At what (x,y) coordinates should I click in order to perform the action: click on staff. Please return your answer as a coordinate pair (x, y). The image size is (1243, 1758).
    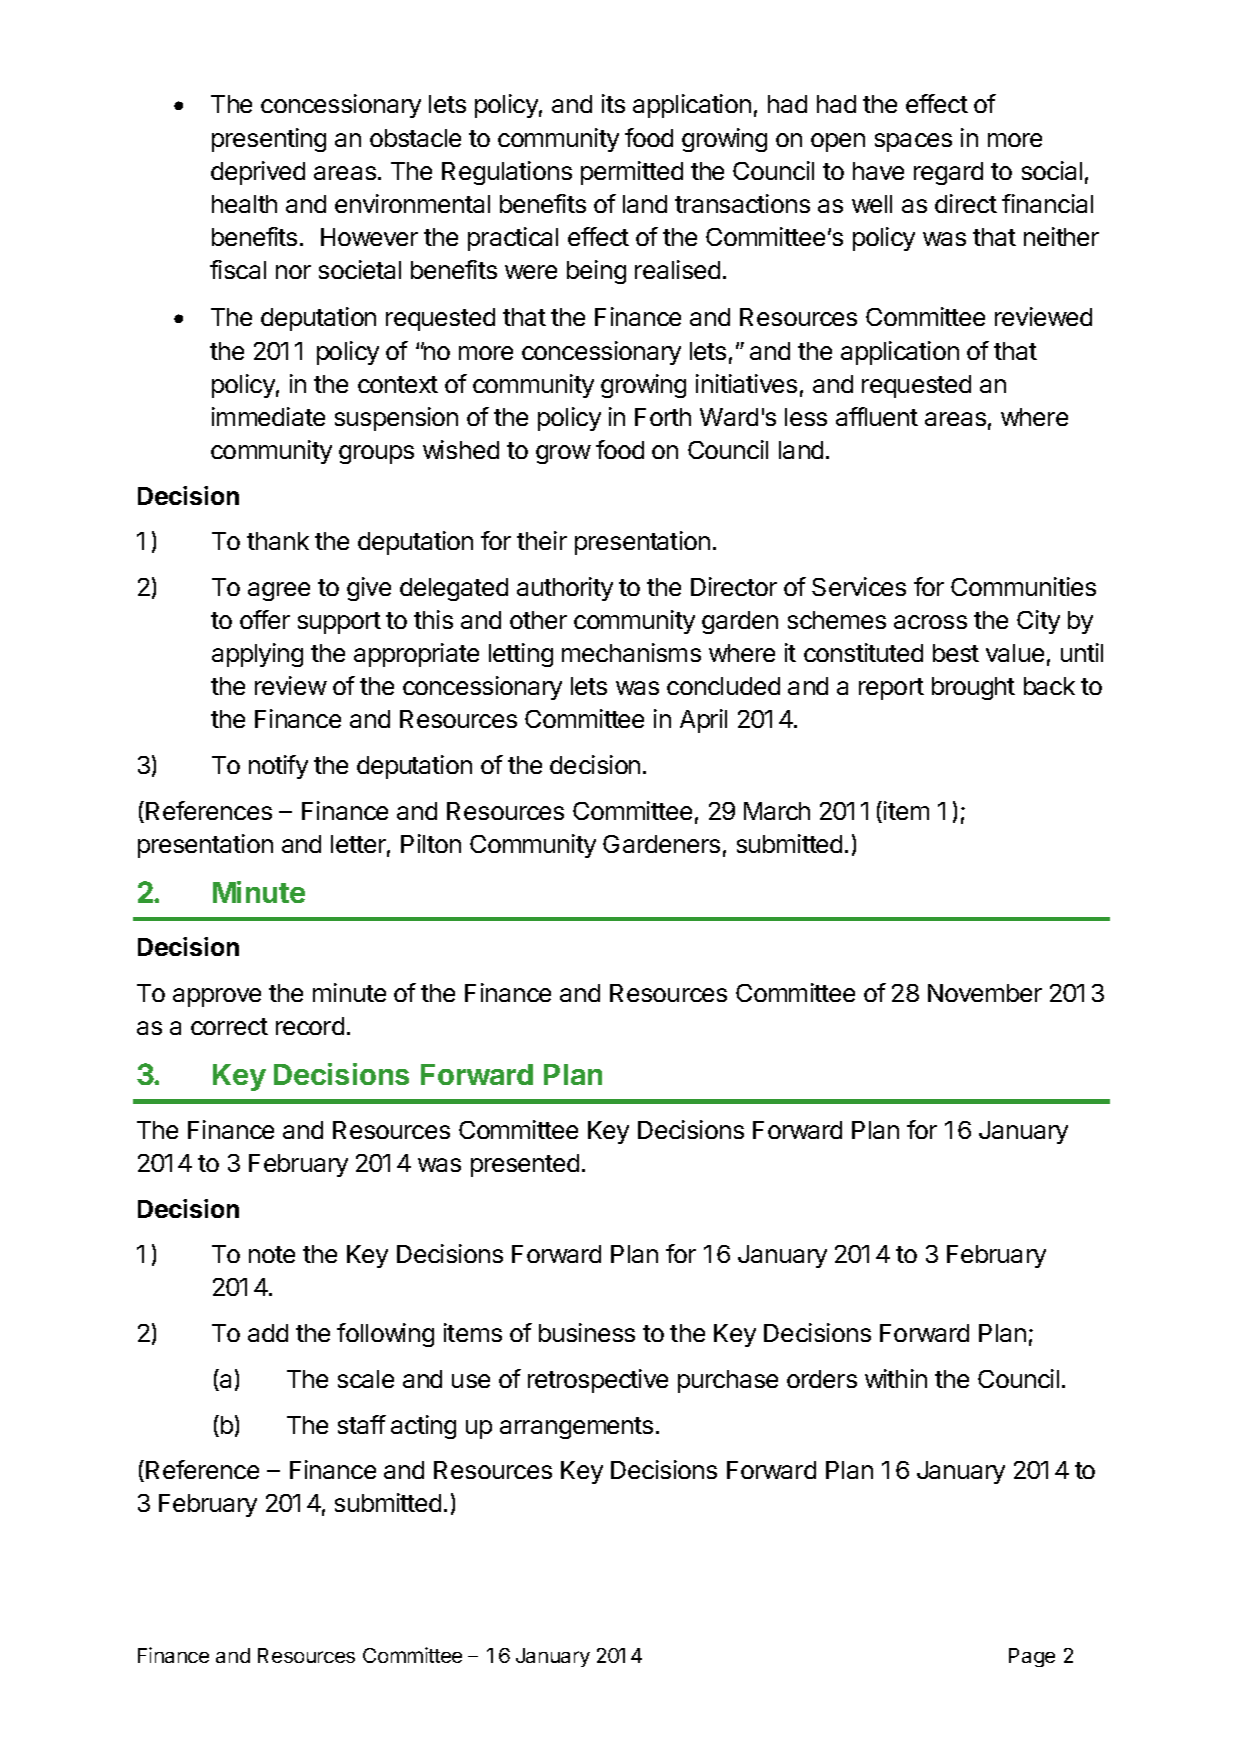
    Looking at the image, I should click on (362, 1424).
